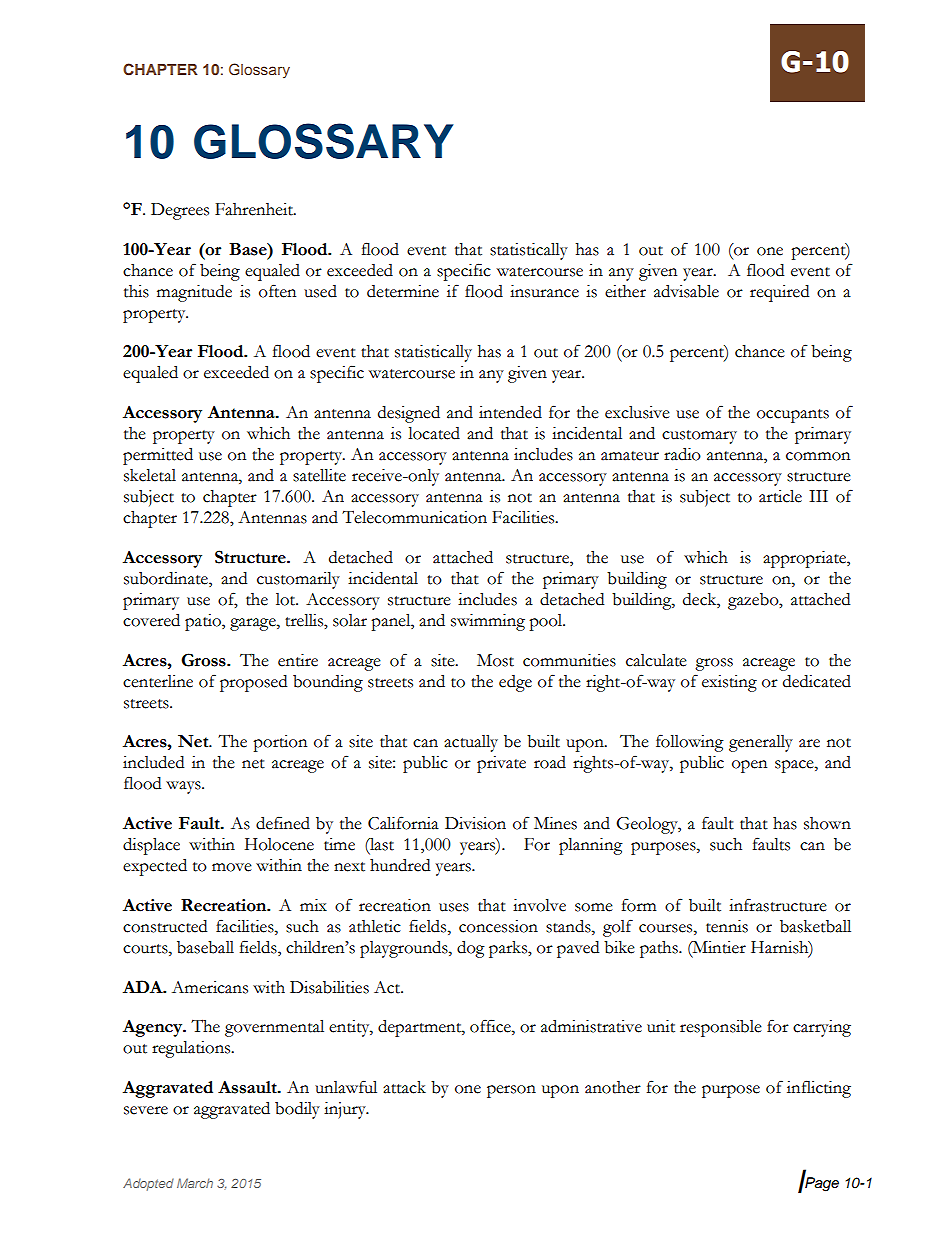  I want to click on March, so click(195, 1183).
